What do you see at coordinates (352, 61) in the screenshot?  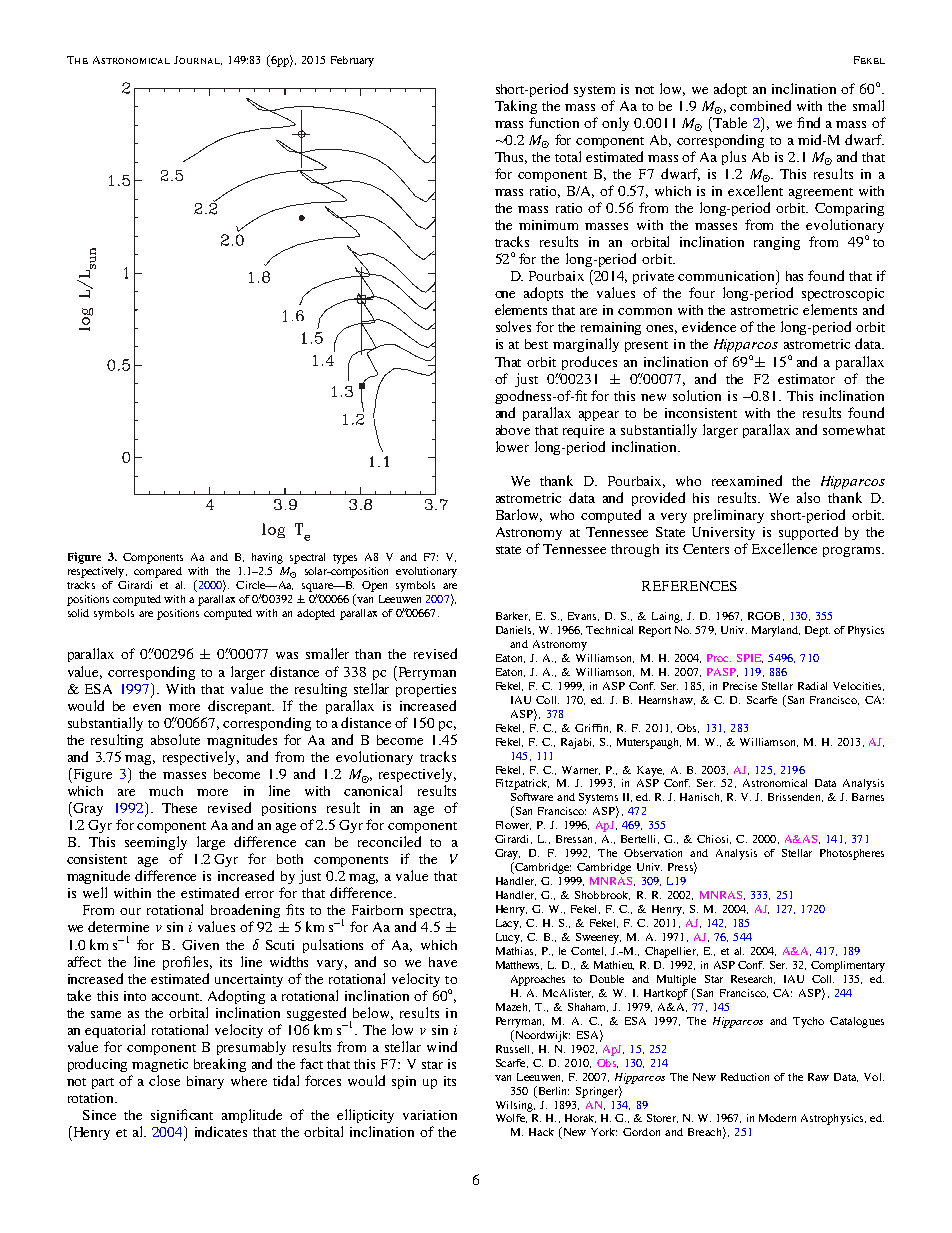 I see `February` at bounding box center [352, 61].
